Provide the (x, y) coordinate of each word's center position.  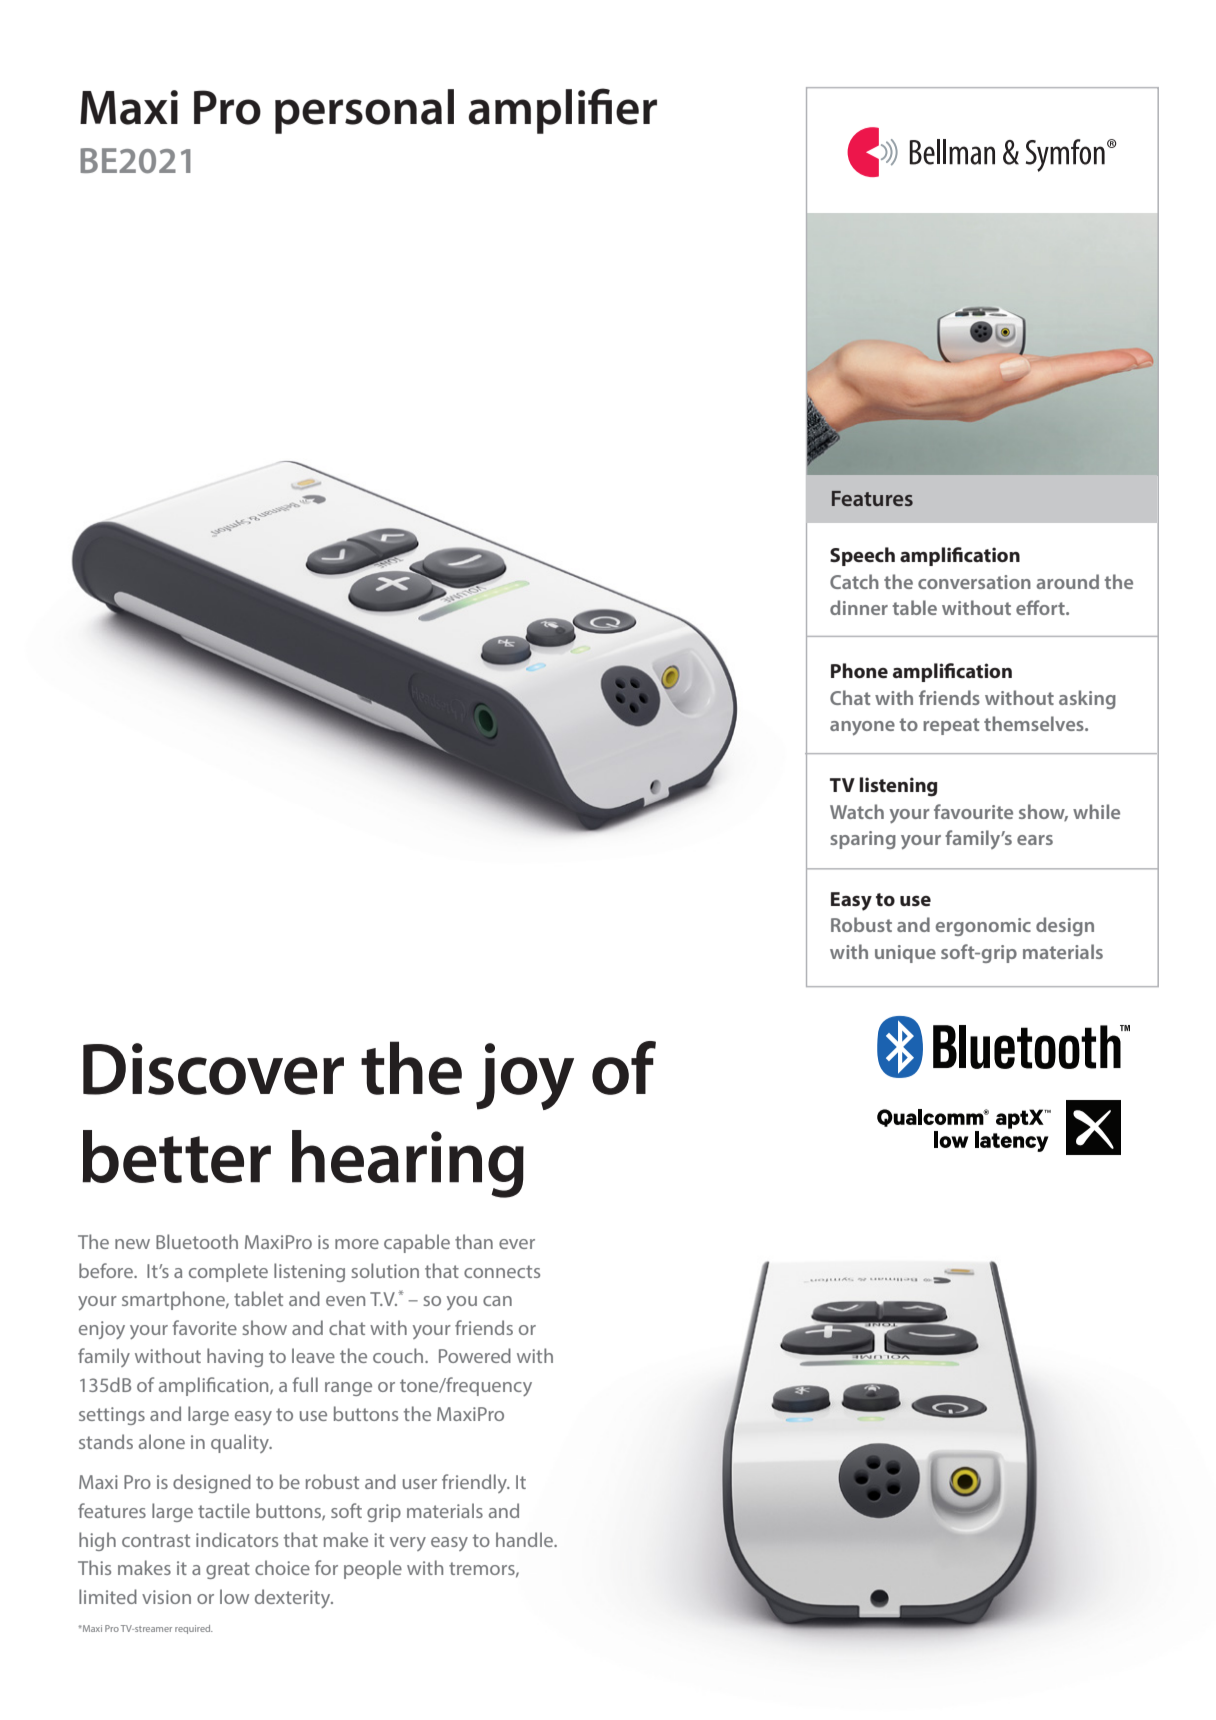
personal (364, 111)
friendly (475, 1483)
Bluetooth (197, 1241)
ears (1035, 840)
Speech (862, 556)
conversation (974, 582)
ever (517, 1244)
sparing (863, 840)
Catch (854, 581)
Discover (213, 1069)
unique (905, 954)
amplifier (563, 111)
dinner (859, 607)
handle (526, 1539)
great (228, 1570)
